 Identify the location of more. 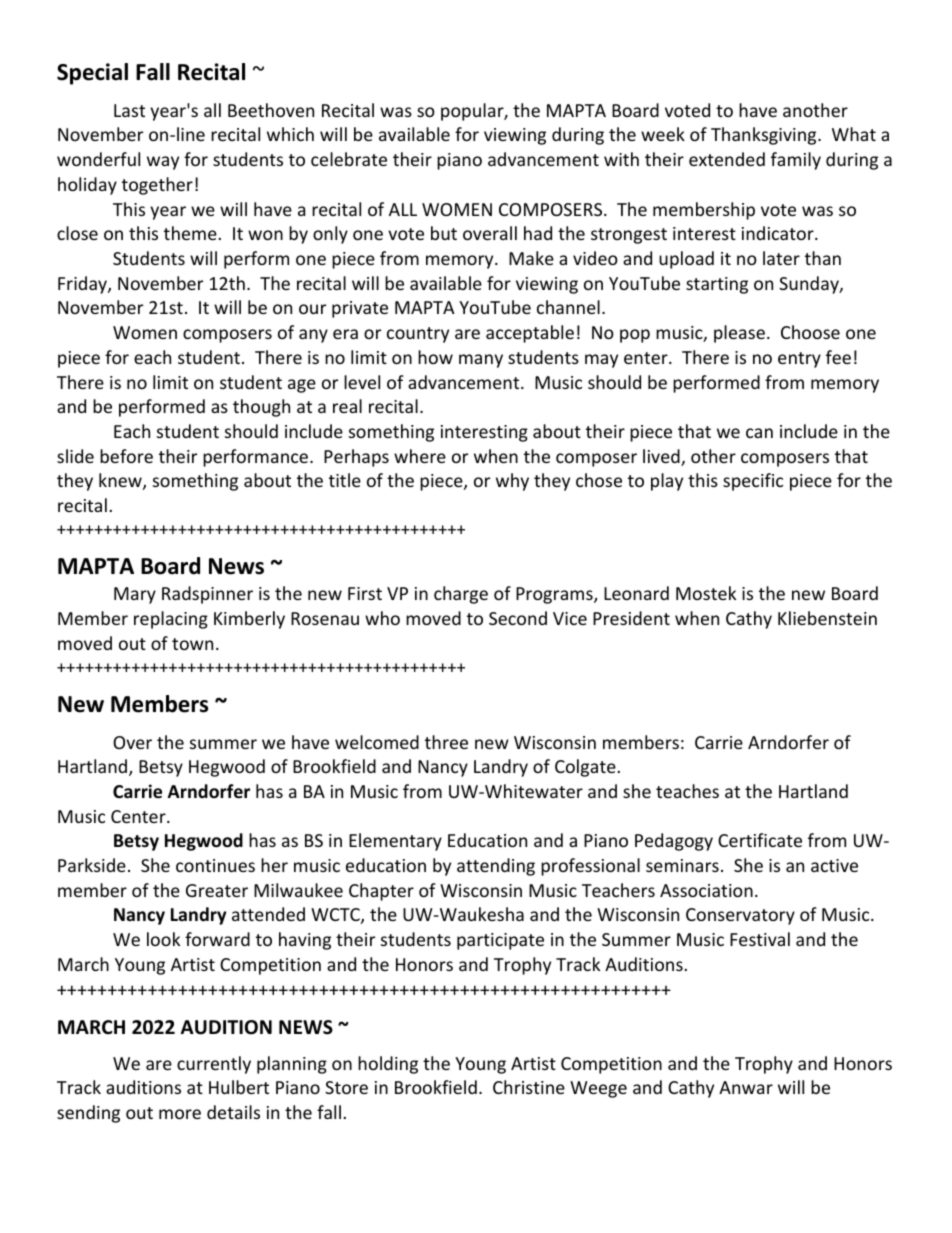
(180, 1114).
